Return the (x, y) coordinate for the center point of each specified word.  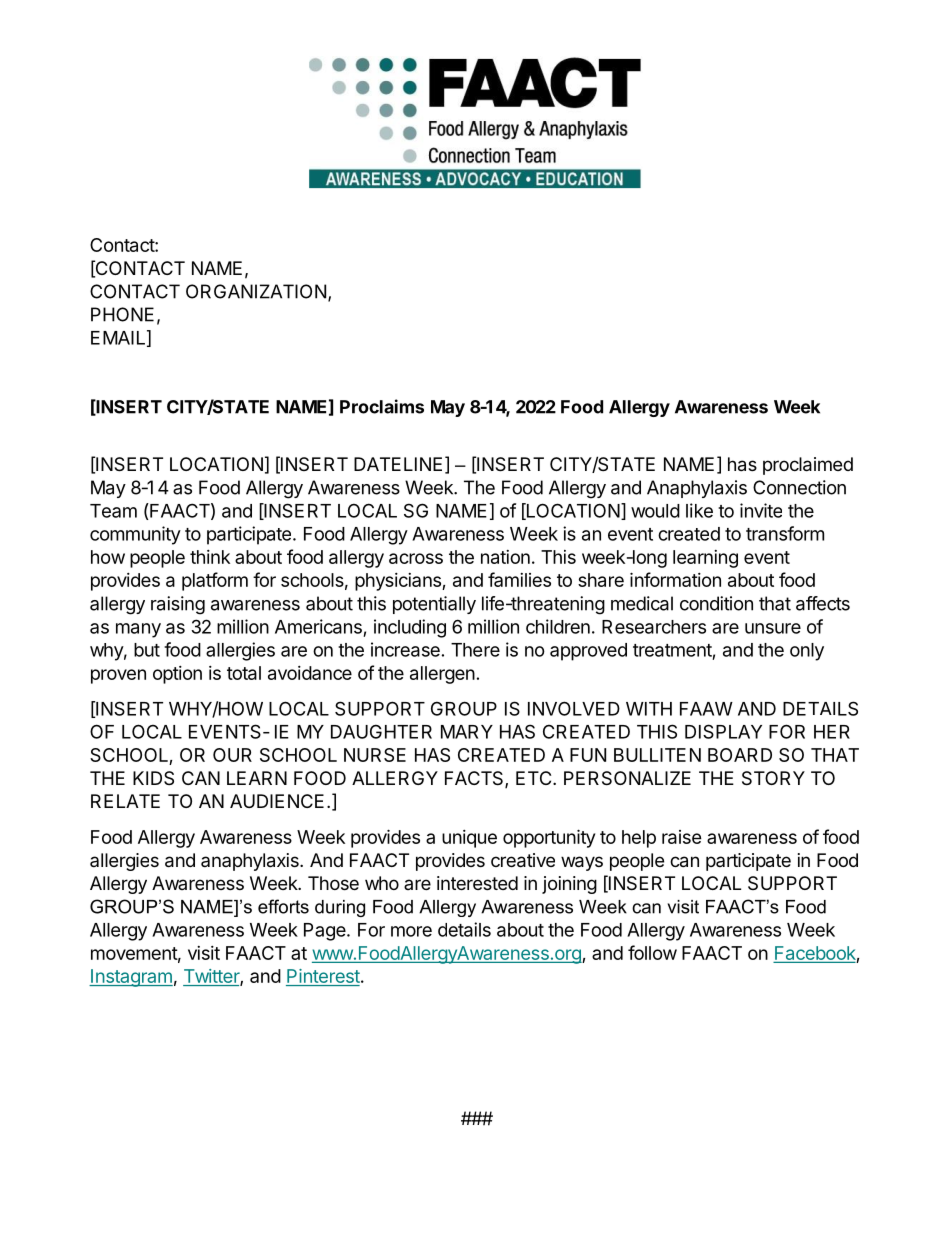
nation (505, 557)
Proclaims (382, 406)
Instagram (131, 978)
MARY (467, 732)
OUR (232, 755)
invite (761, 510)
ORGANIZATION (256, 291)
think (210, 557)
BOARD (740, 755)
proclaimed (808, 466)
